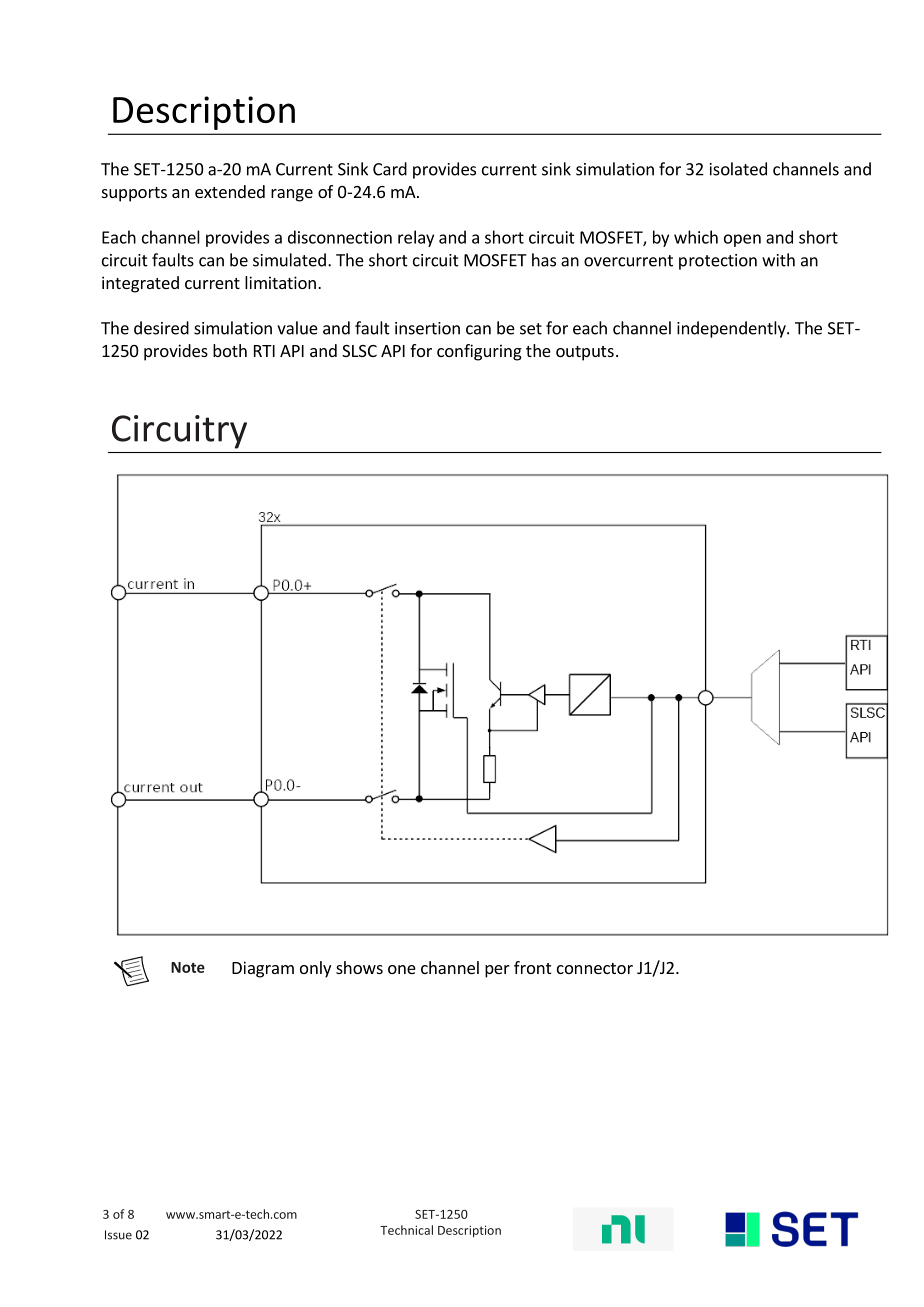 The height and width of the screenshot is (1307, 924). Describe the element at coordinates (118, 1235) in the screenshot. I see `Issue` at that location.
